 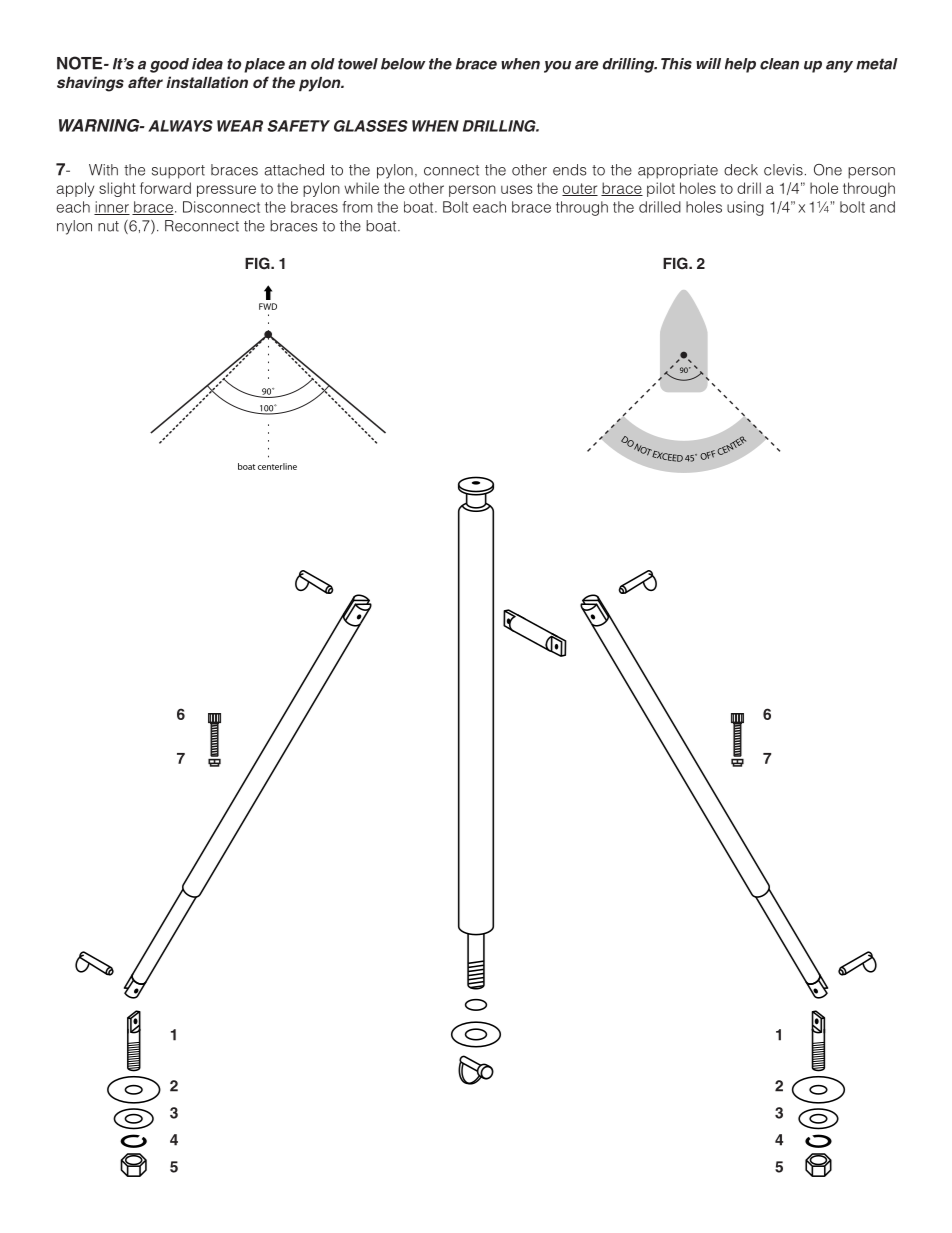 What do you see at coordinates (741, 170) in the page?
I see `deck` at bounding box center [741, 170].
